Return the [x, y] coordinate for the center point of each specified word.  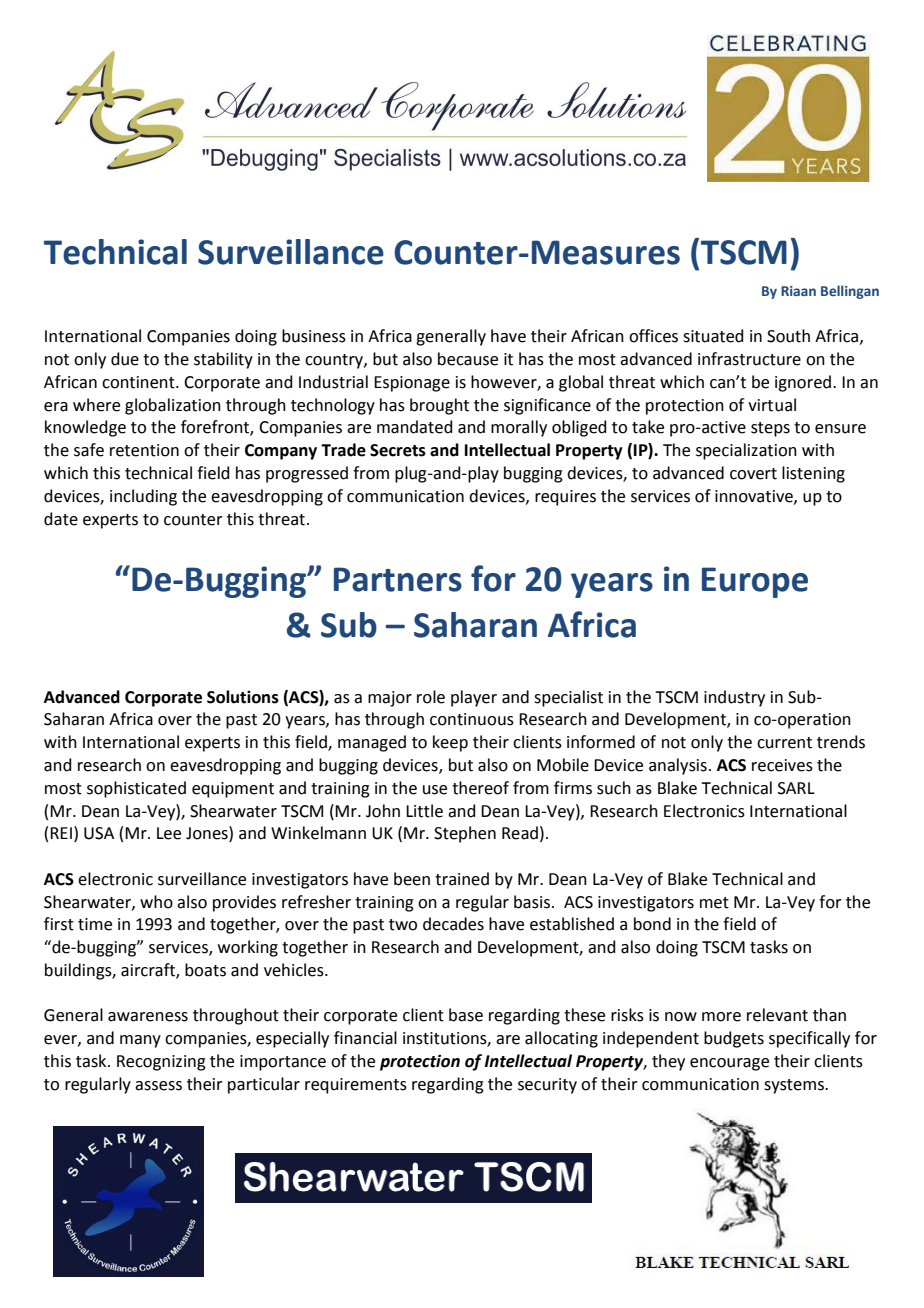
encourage [729, 1064]
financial [365, 1038]
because [468, 359]
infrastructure [749, 359]
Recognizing [161, 1063]
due [125, 359]
